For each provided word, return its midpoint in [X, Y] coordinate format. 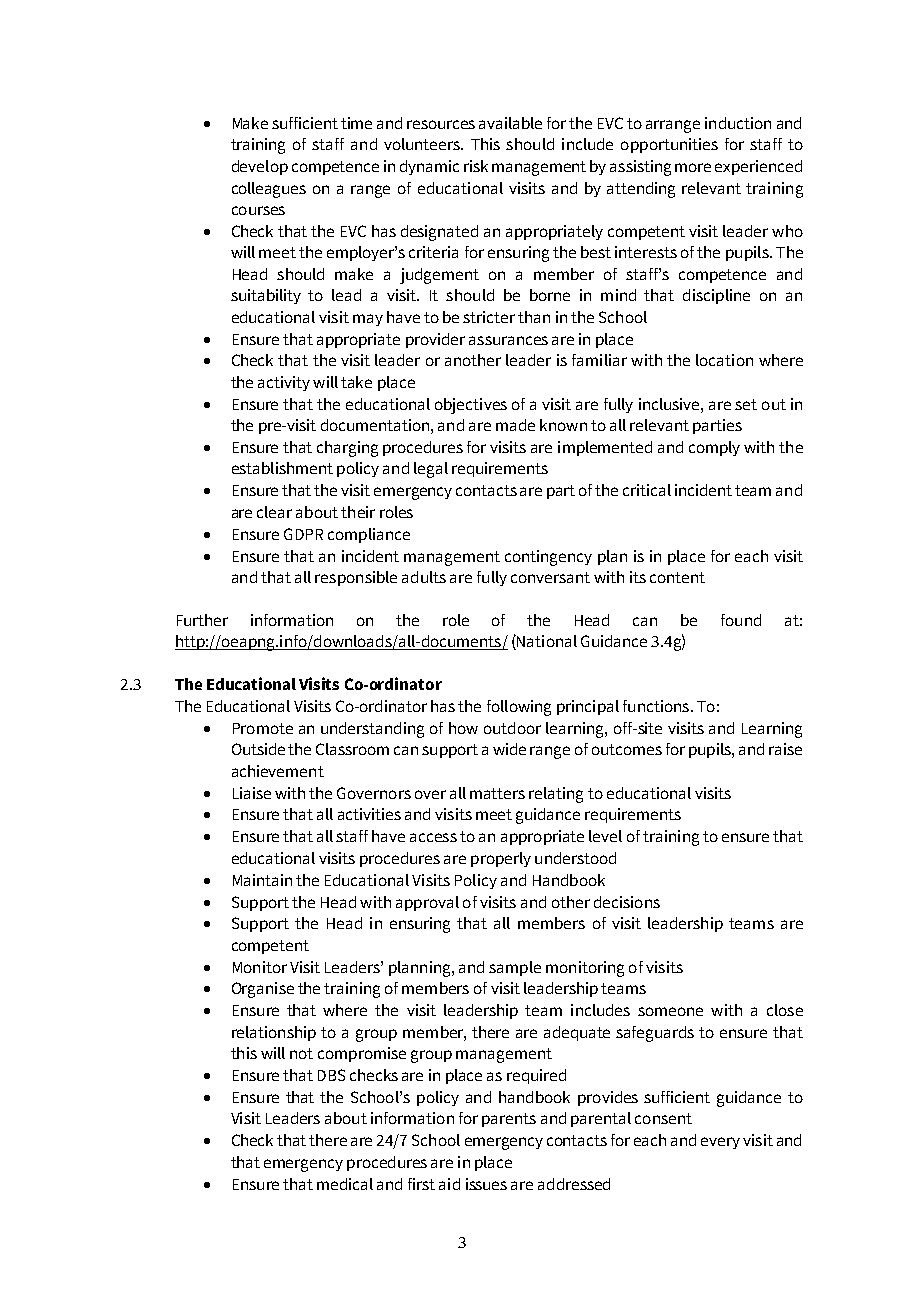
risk [476, 166]
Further [202, 620]
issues [486, 1184]
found [741, 620]
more [693, 167]
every [720, 1143]
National [546, 642]
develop [260, 167]
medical [345, 1184]
